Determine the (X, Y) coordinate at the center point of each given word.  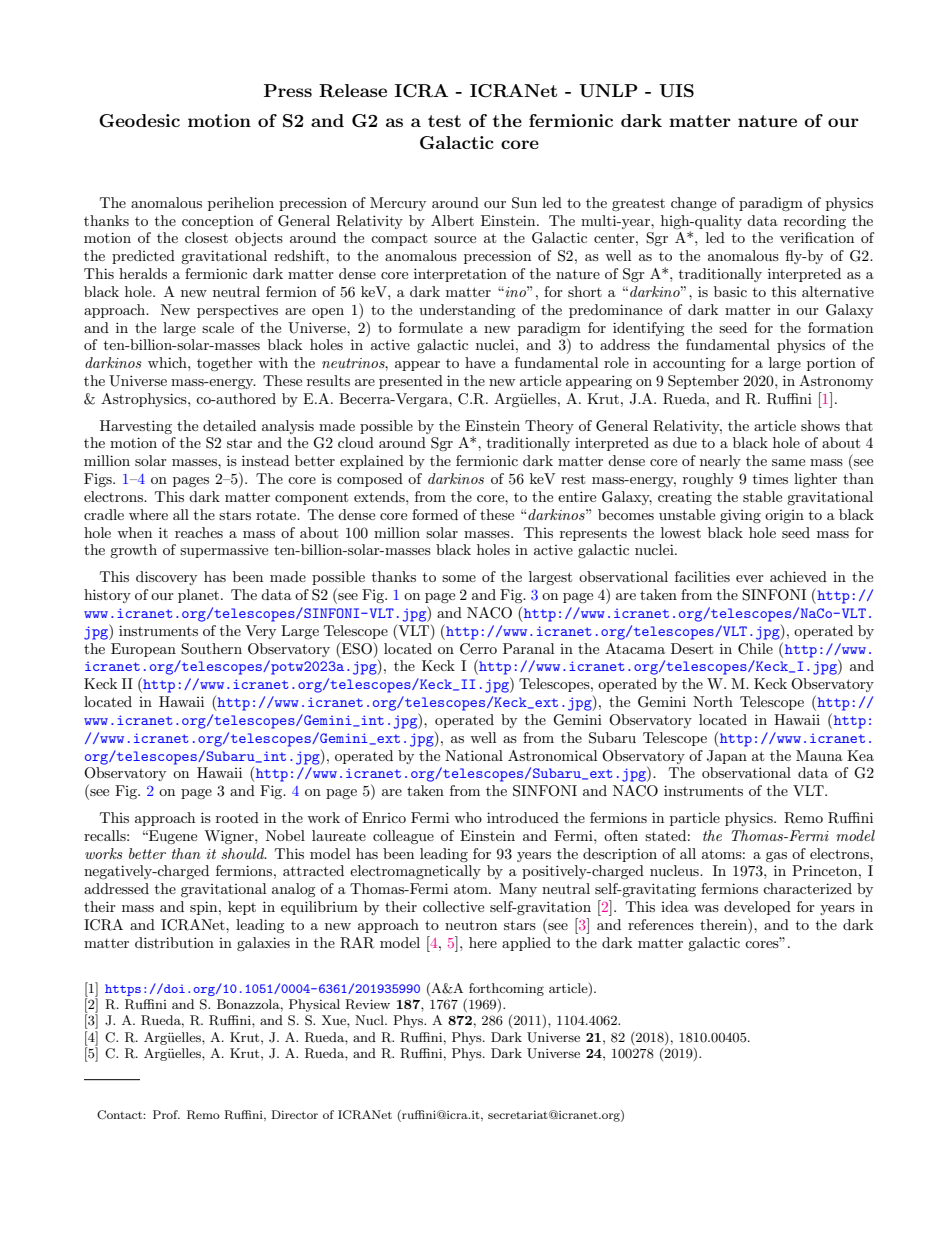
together (225, 364)
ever (750, 578)
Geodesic (139, 121)
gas (776, 857)
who (468, 817)
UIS (676, 91)
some (459, 578)
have (480, 362)
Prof (166, 1114)
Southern (211, 649)
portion (831, 364)
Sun (524, 203)
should (244, 853)
